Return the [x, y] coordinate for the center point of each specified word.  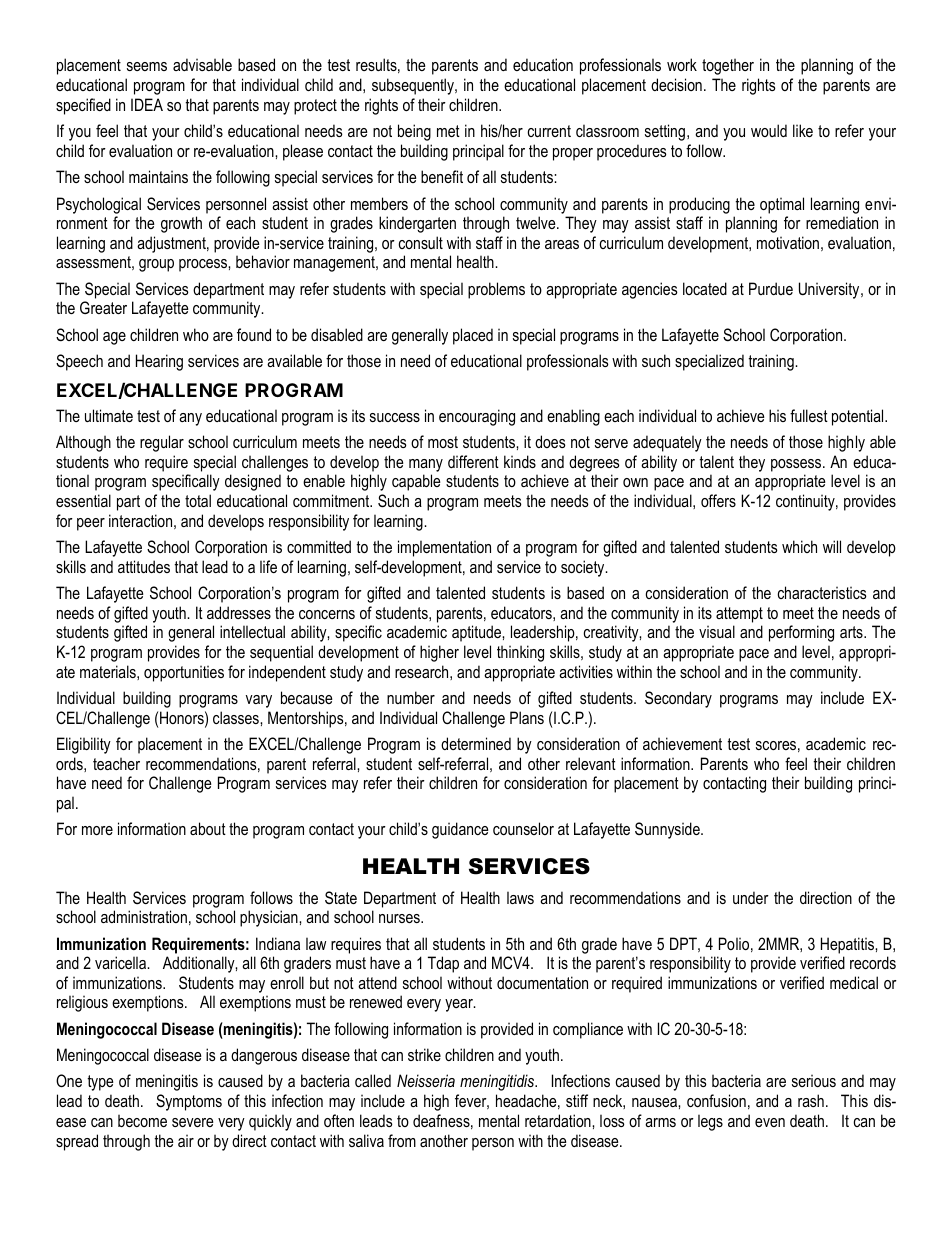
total [198, 500]
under [751, 897]
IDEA [147, 104]
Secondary [678, 699]
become [142, 1120]
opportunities [184, 673]
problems [496, 290]
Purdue [771, 288]
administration [144, 916]
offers [718, 500]
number [411, 697]
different [473, 461]
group [156, 265]
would [769, 130]
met [448, 131]
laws [520, 897]
